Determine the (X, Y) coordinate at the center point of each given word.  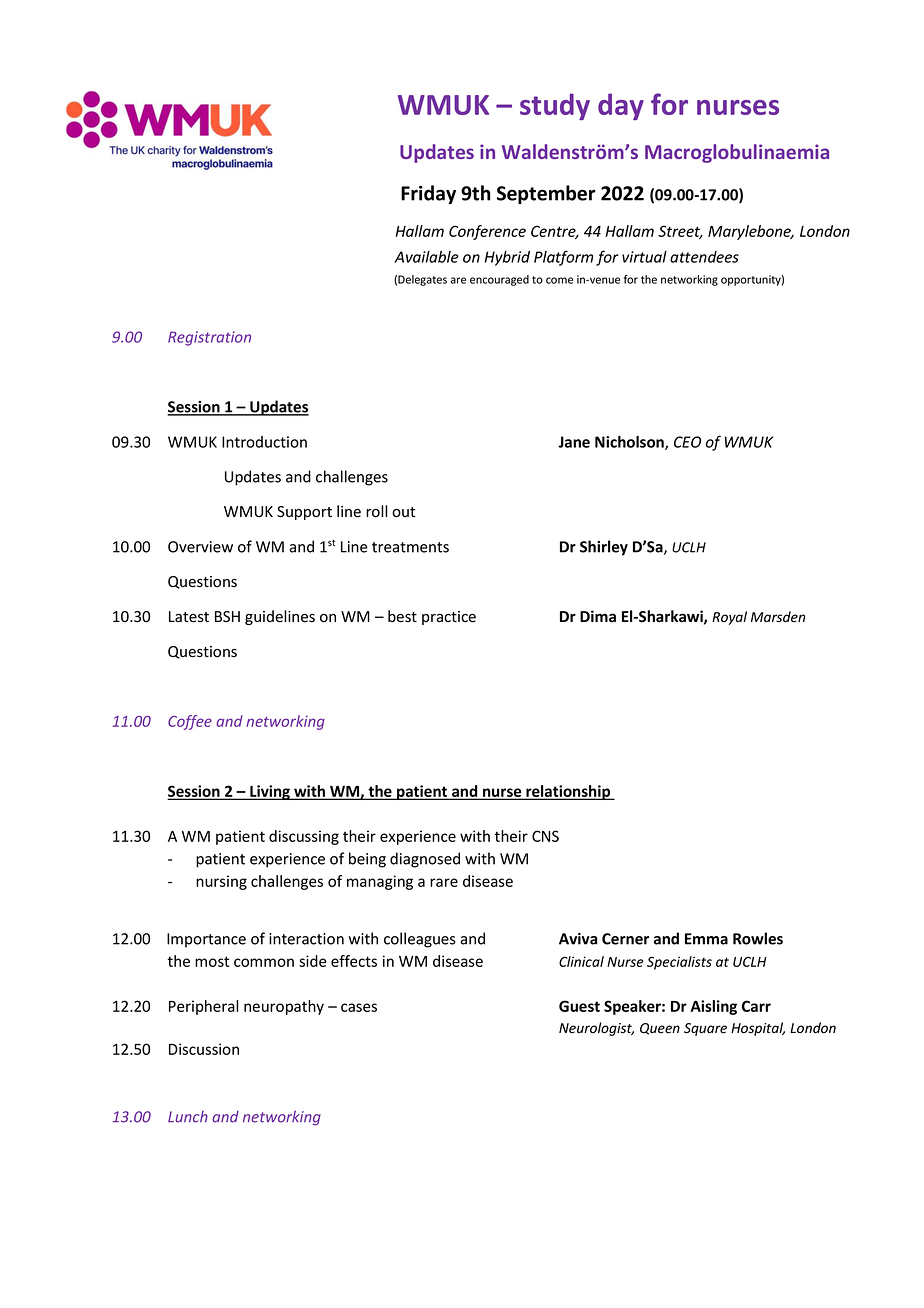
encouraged (499, 280)
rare (444, 882)
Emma (706, 939)
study (555, 106)
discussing (304, 837)
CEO (687, 442)
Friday (428, 194)
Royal (729, 618)
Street (680, 232)
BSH (227, 616)
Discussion (204, 1049)
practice (449, 618)
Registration (209, 338)
